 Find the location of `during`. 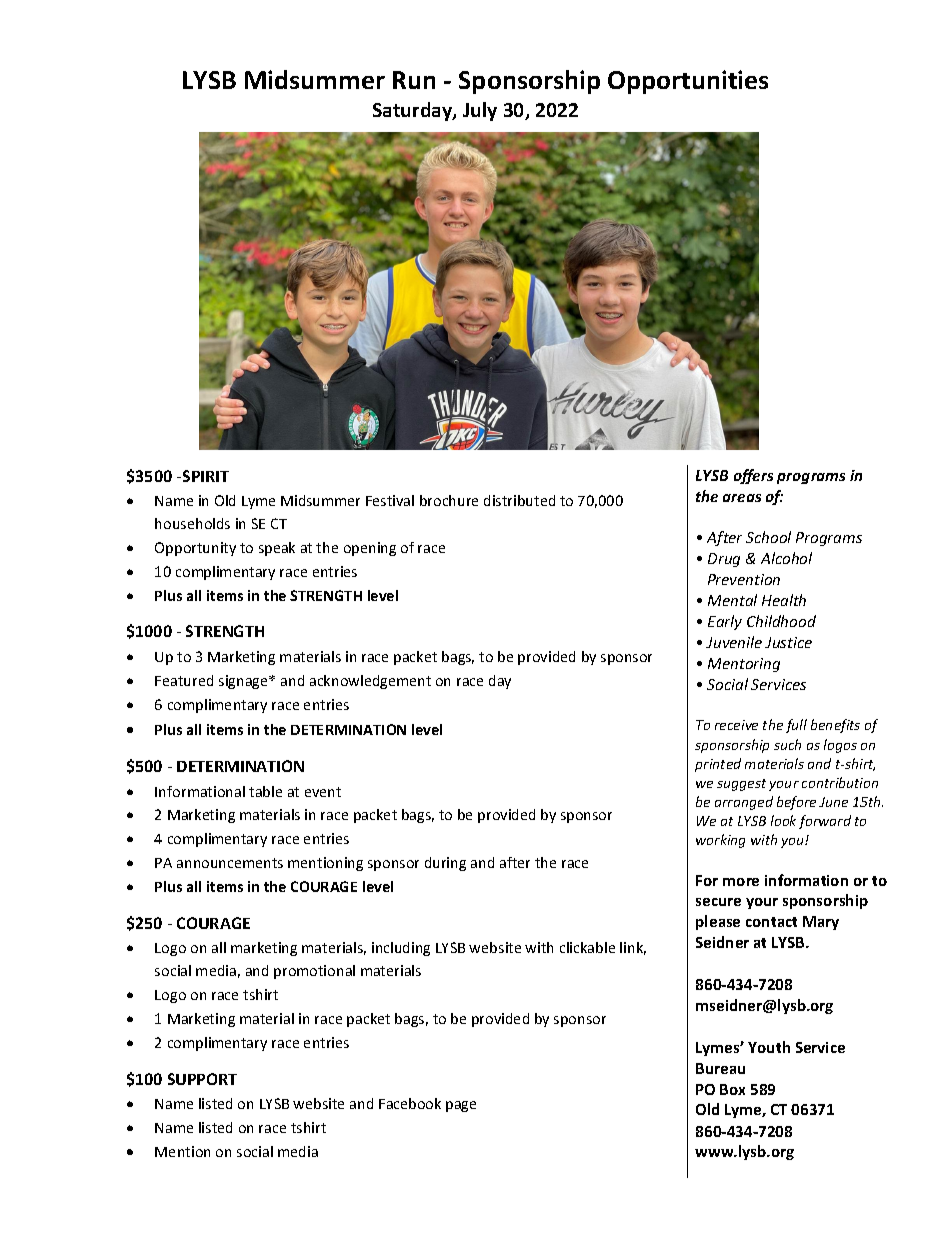

during is located at coordinates (445, 864).
